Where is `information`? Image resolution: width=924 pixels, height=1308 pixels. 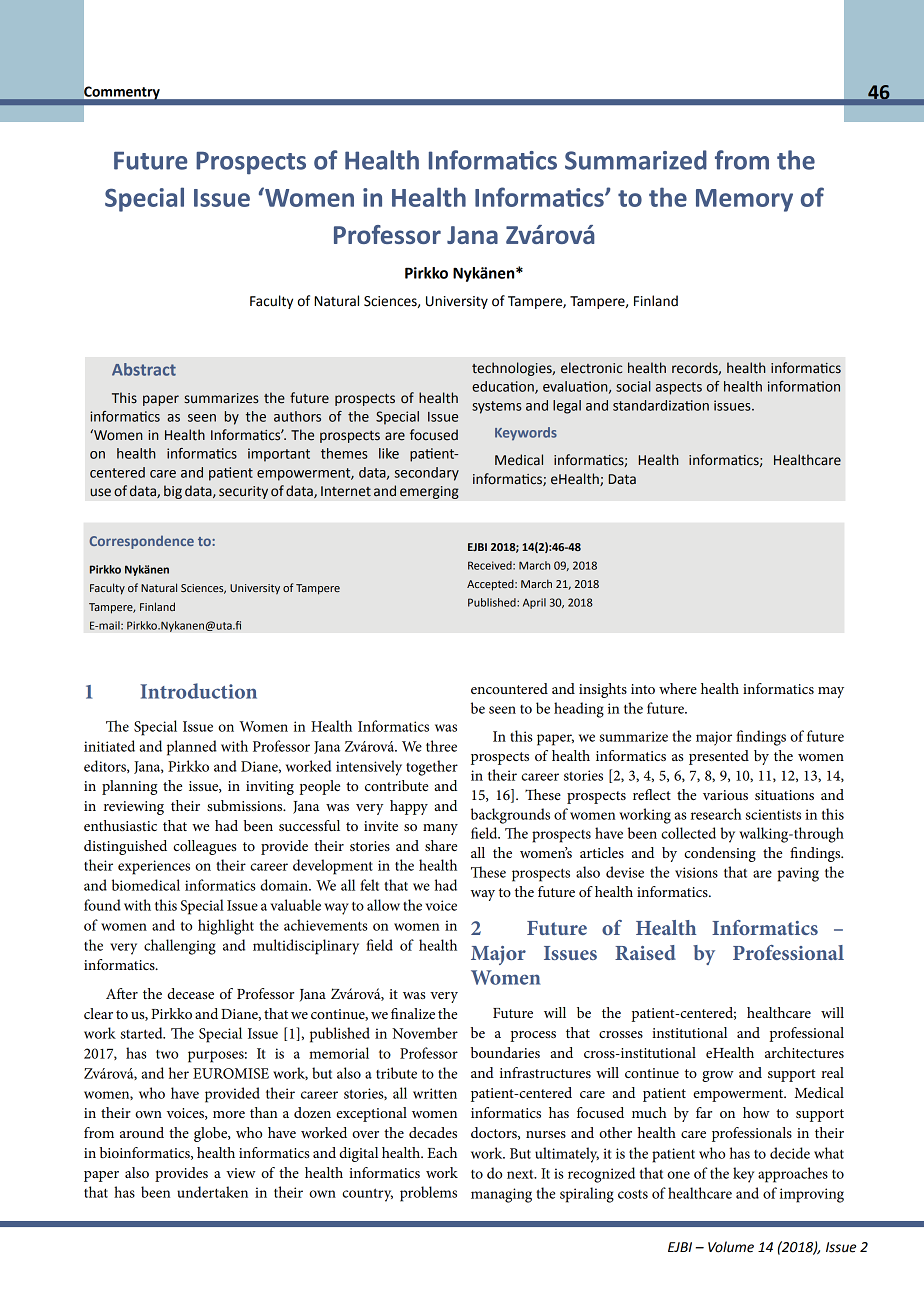 information is located at coordinates (804, 386).
